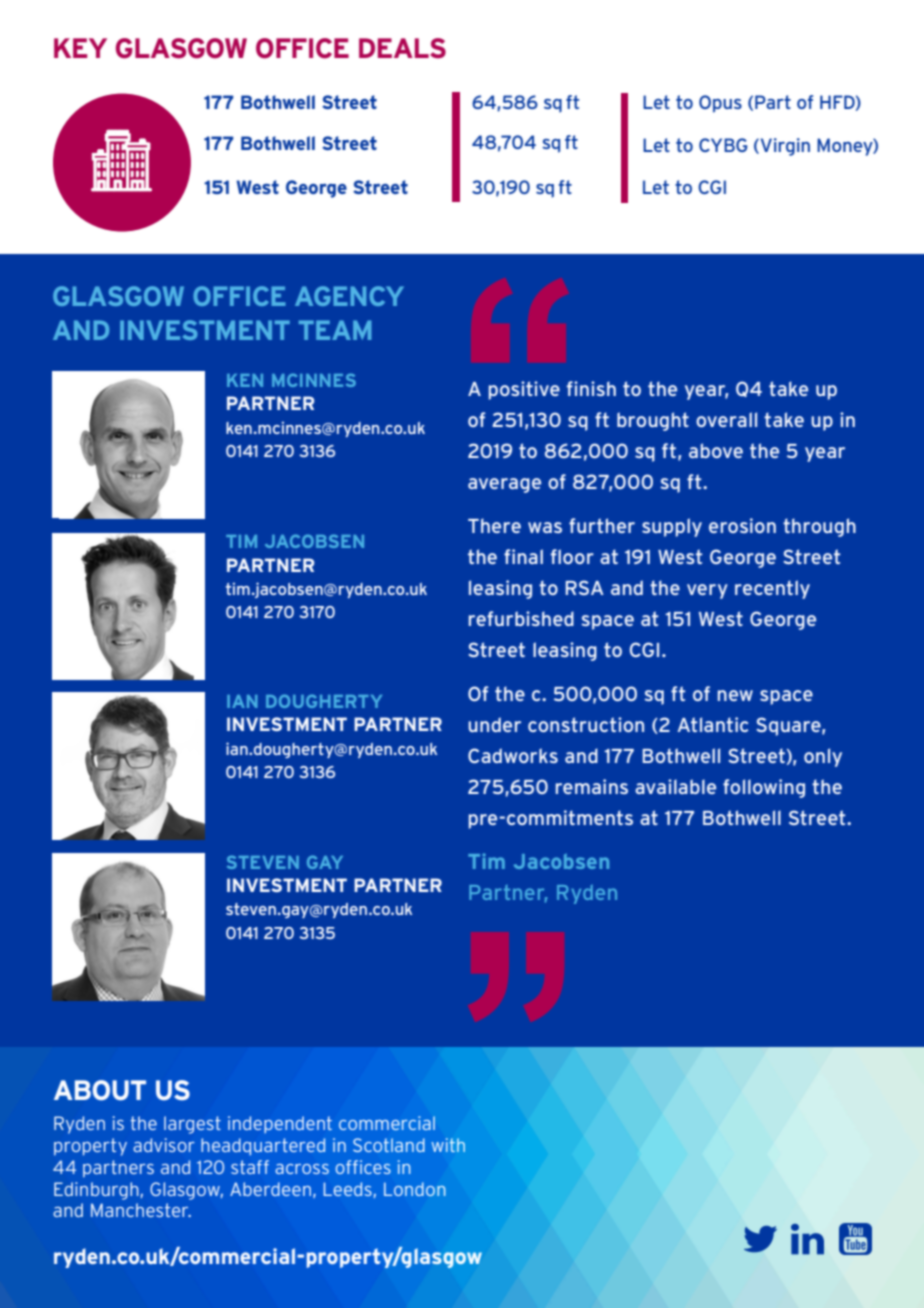 This image has height=1308, width=924. Describe the element at coordinates (726, 419) in the image. I see `overall` at that location.
